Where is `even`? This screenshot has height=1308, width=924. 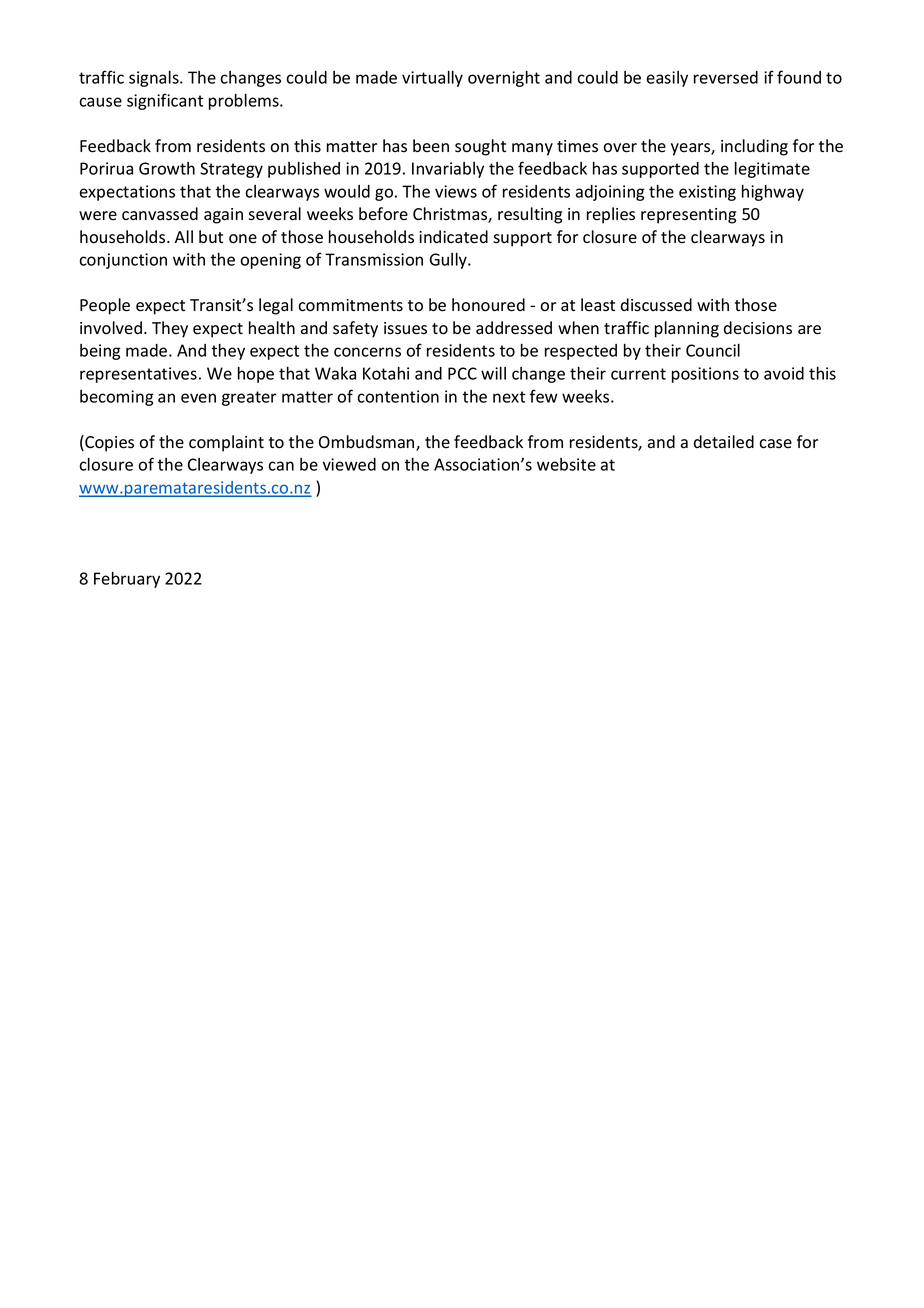
even is located at coordinates (198, 398).
